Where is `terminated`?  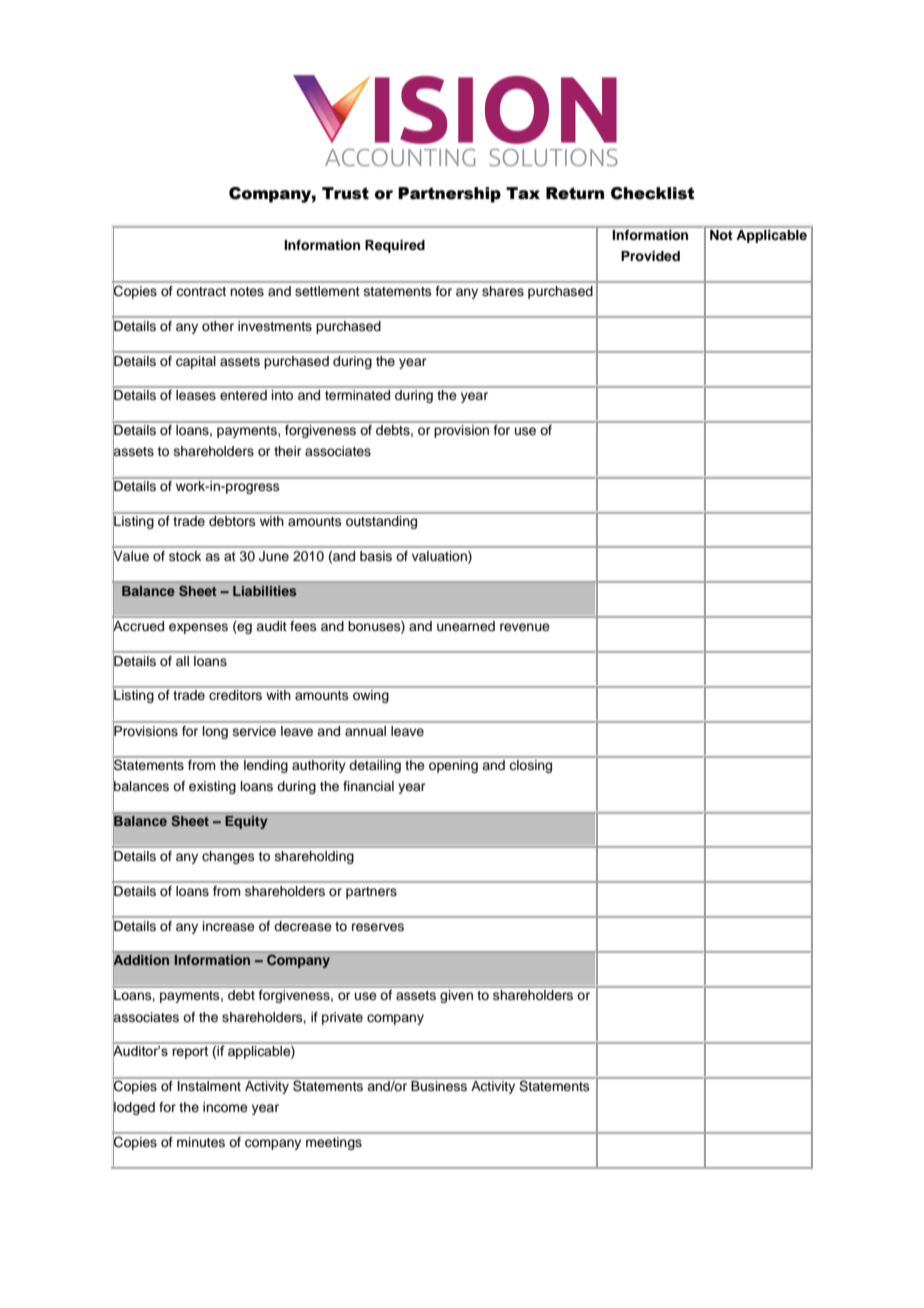 terminated is located at coordinates (357, 395).
